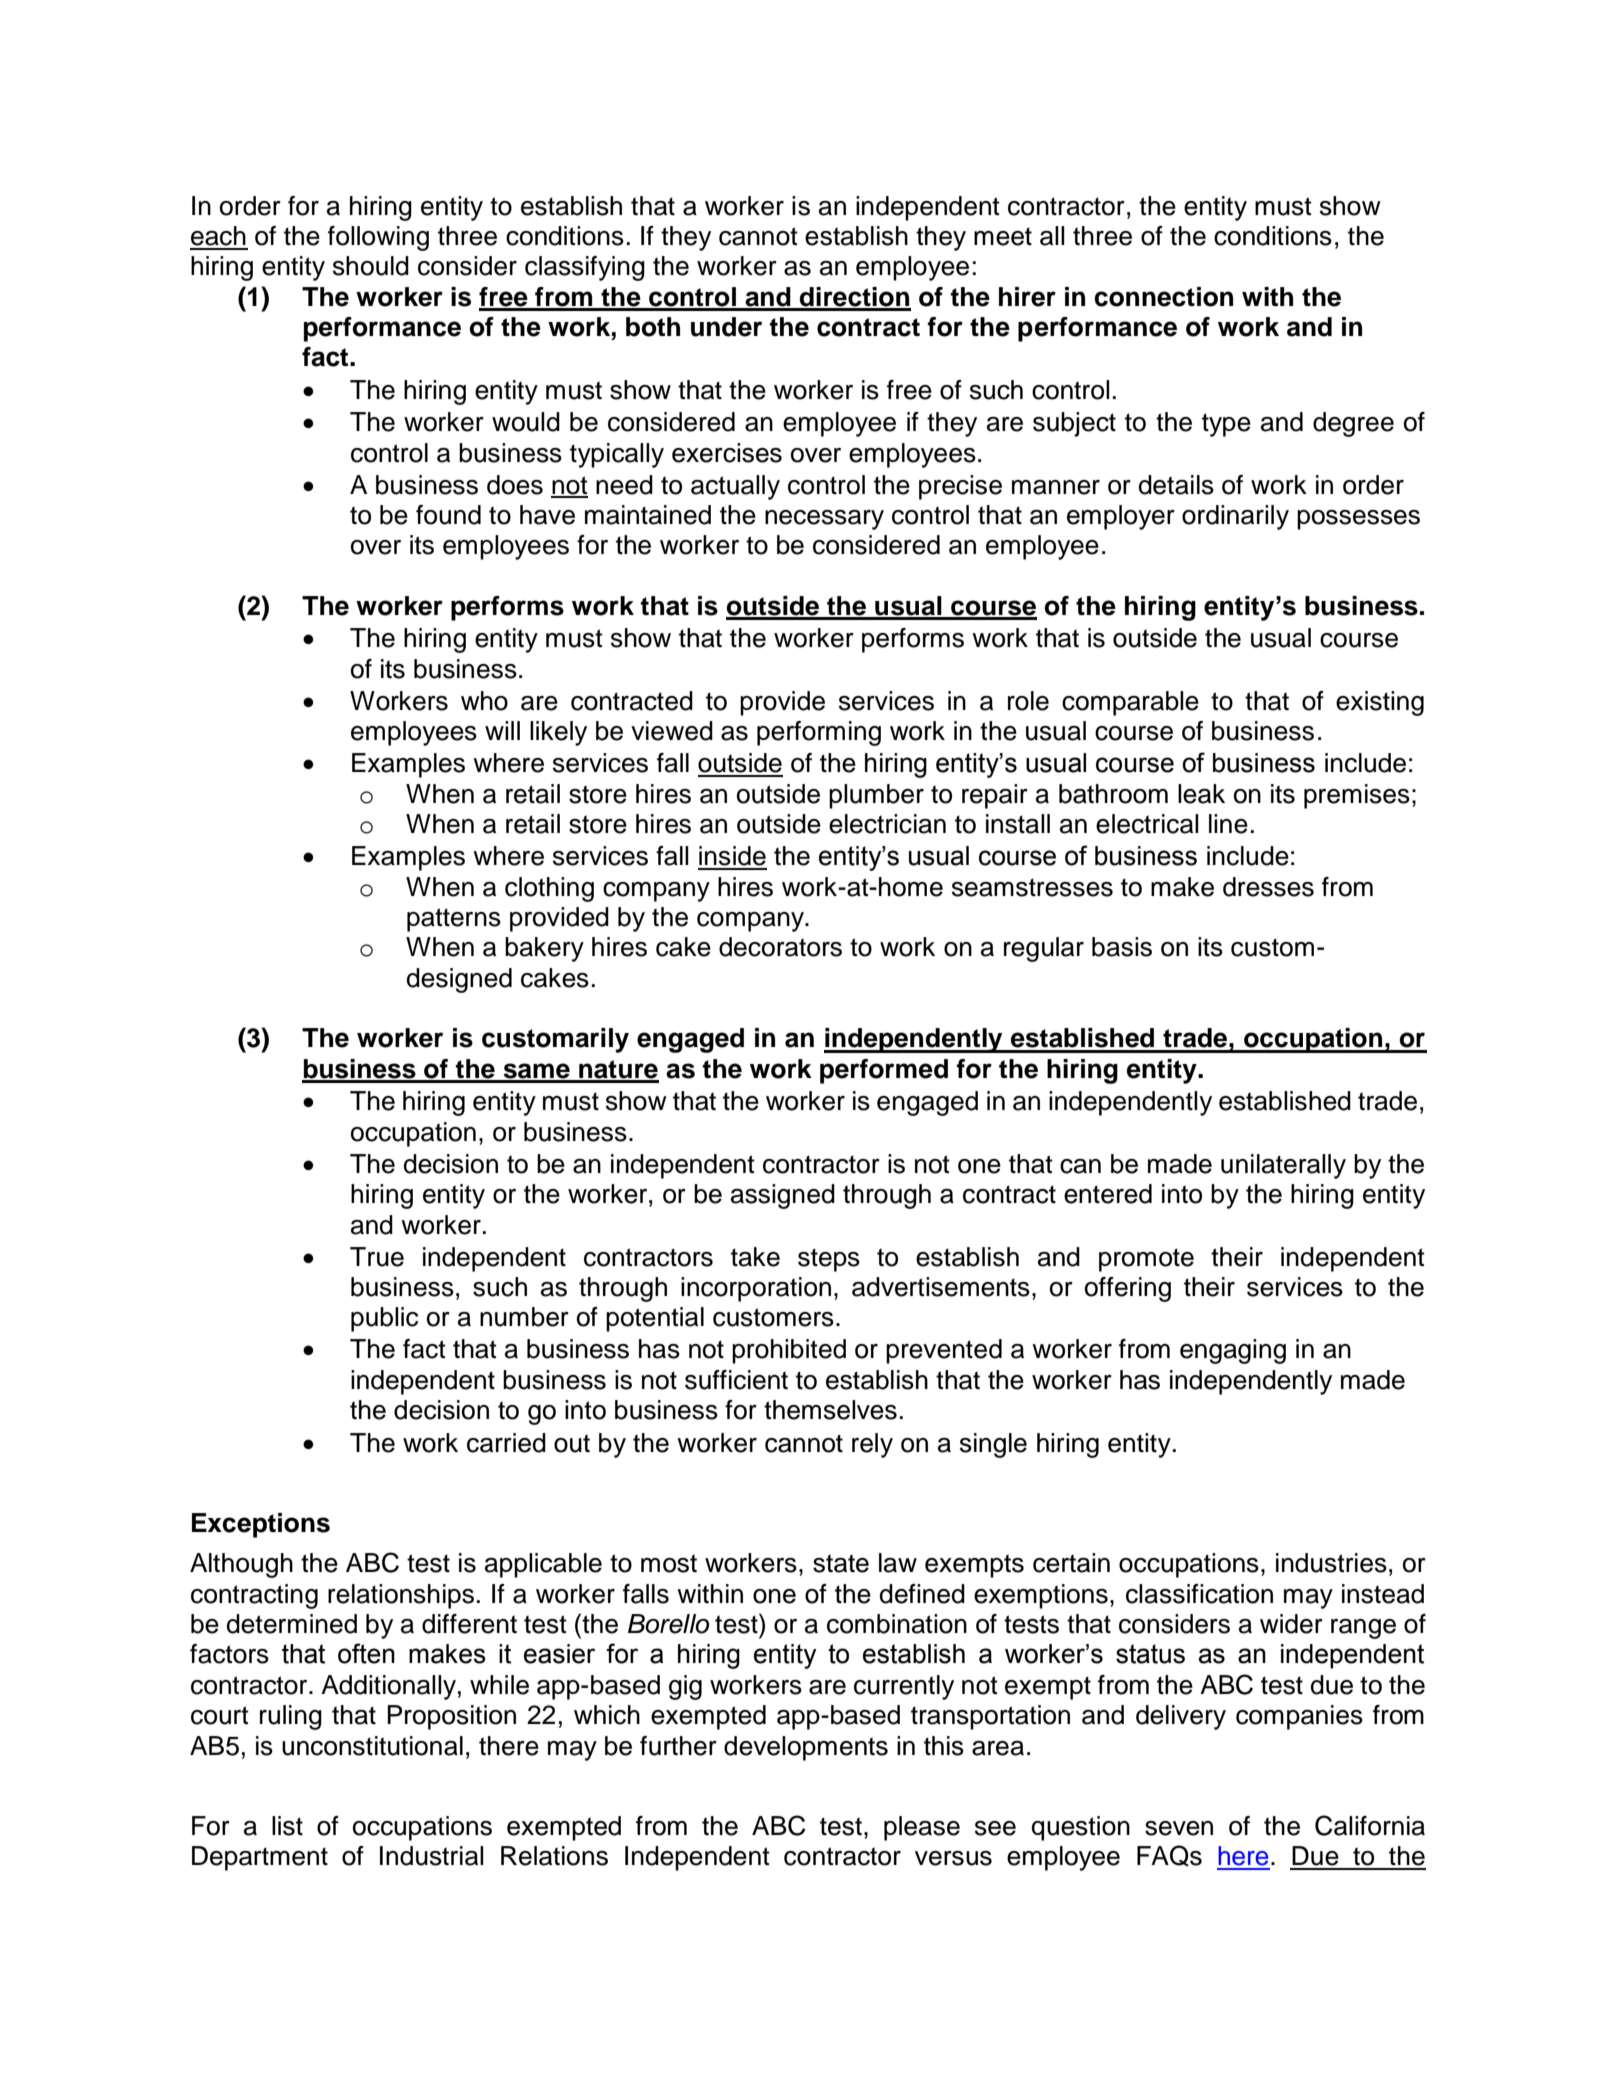 Image resolution: width=1616 pixels, height=2092 pixels. Describe the element at coordinates (287, 1826) in the screenshot. I see `list` at that location.
